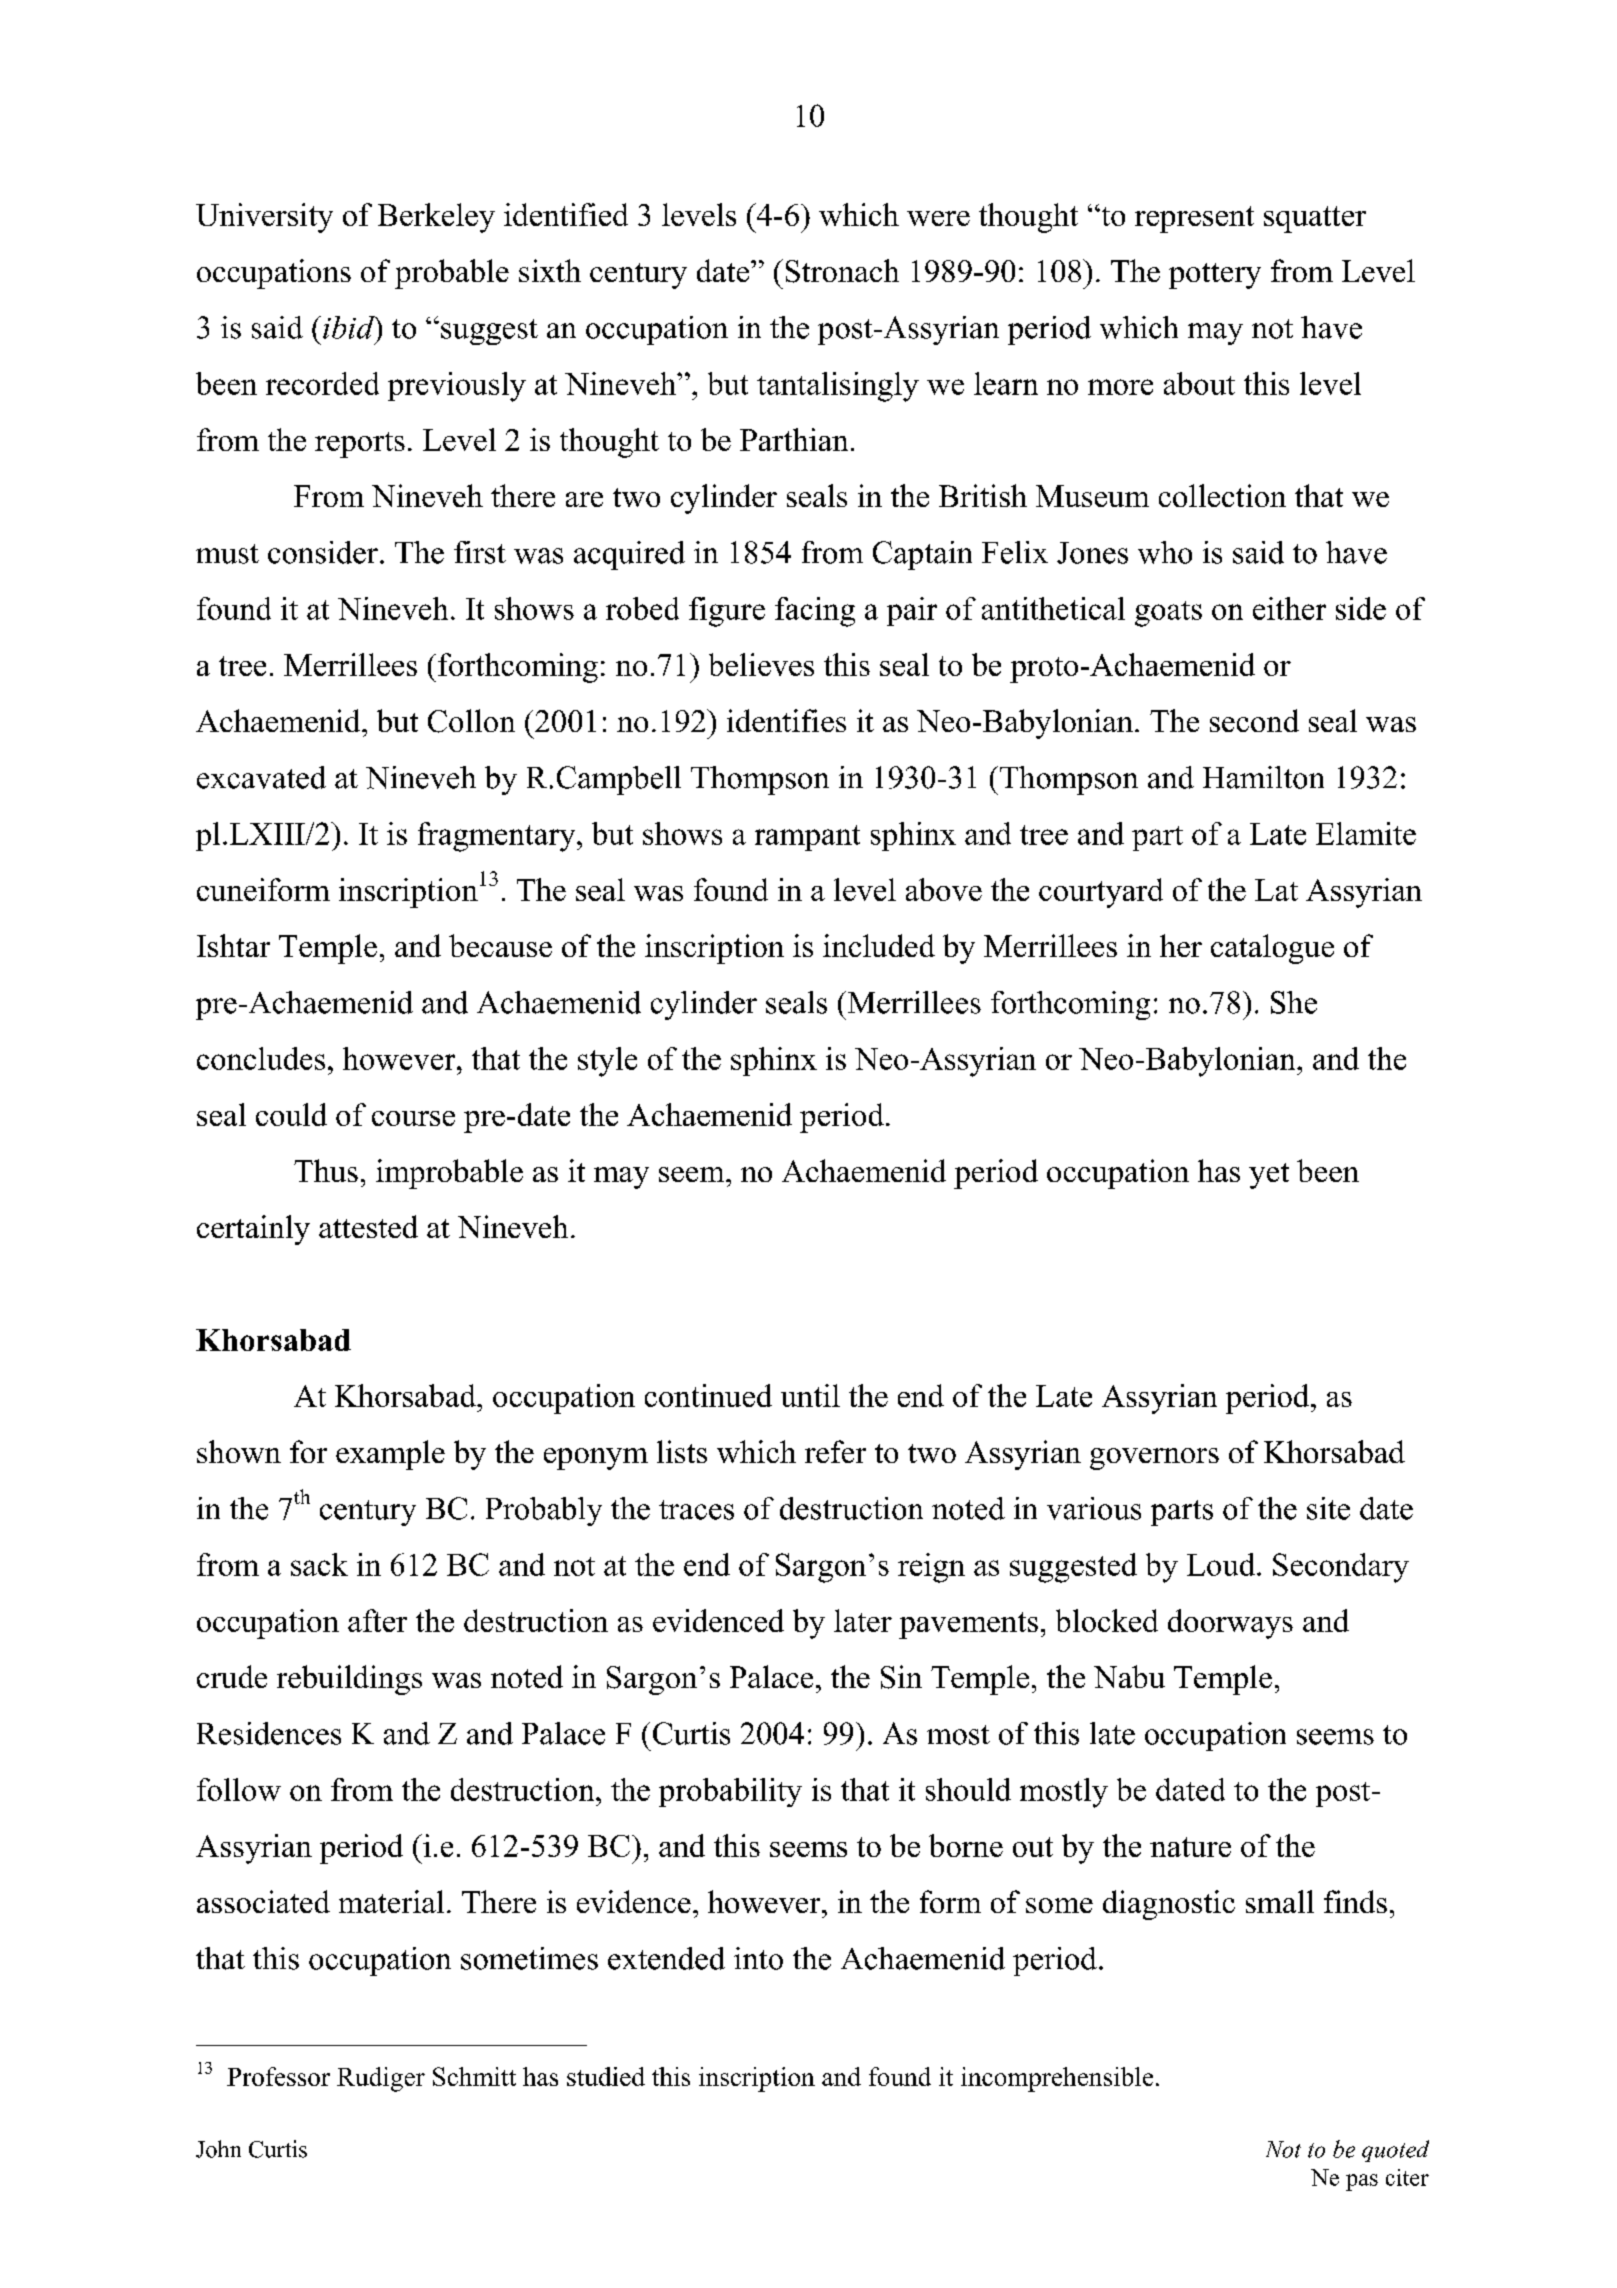 The width and height of the screenshot is (1617, 2288). Describe the element at coordinates (261, 777) in the screenshot. I see `excavated` at that location.
